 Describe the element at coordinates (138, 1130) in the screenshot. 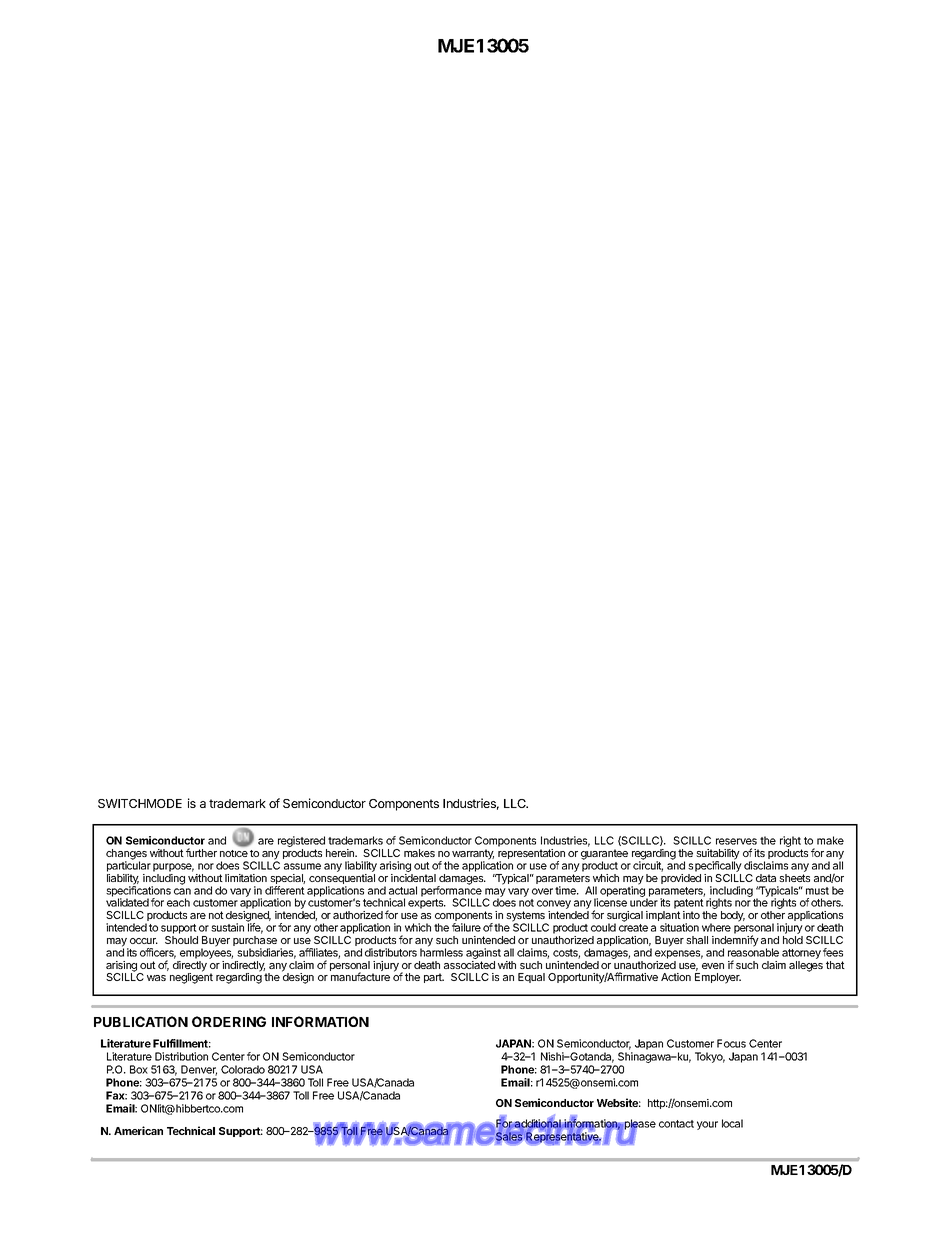

I see `American` at that location.
